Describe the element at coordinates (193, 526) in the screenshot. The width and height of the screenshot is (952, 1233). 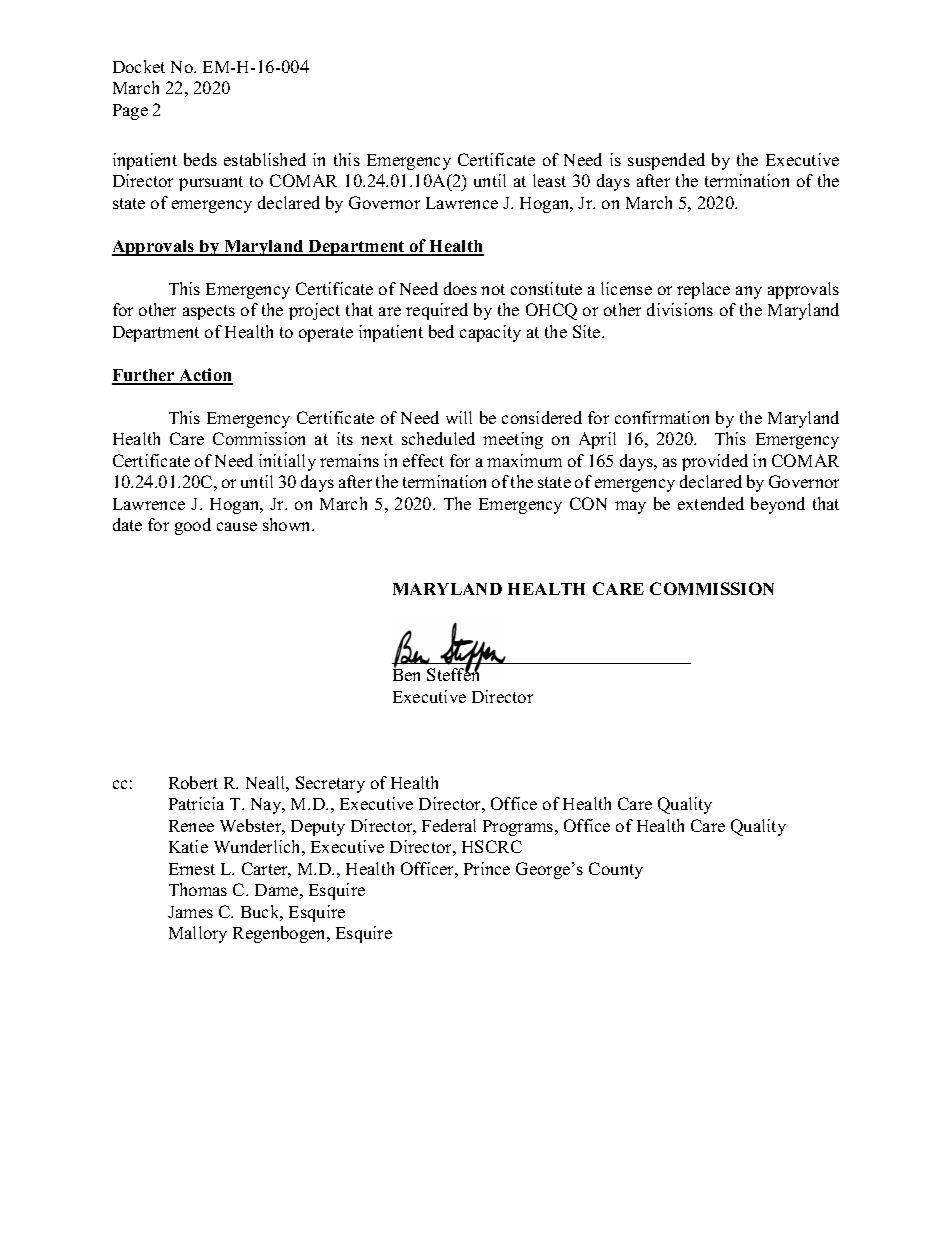
I see `good` at that location.
